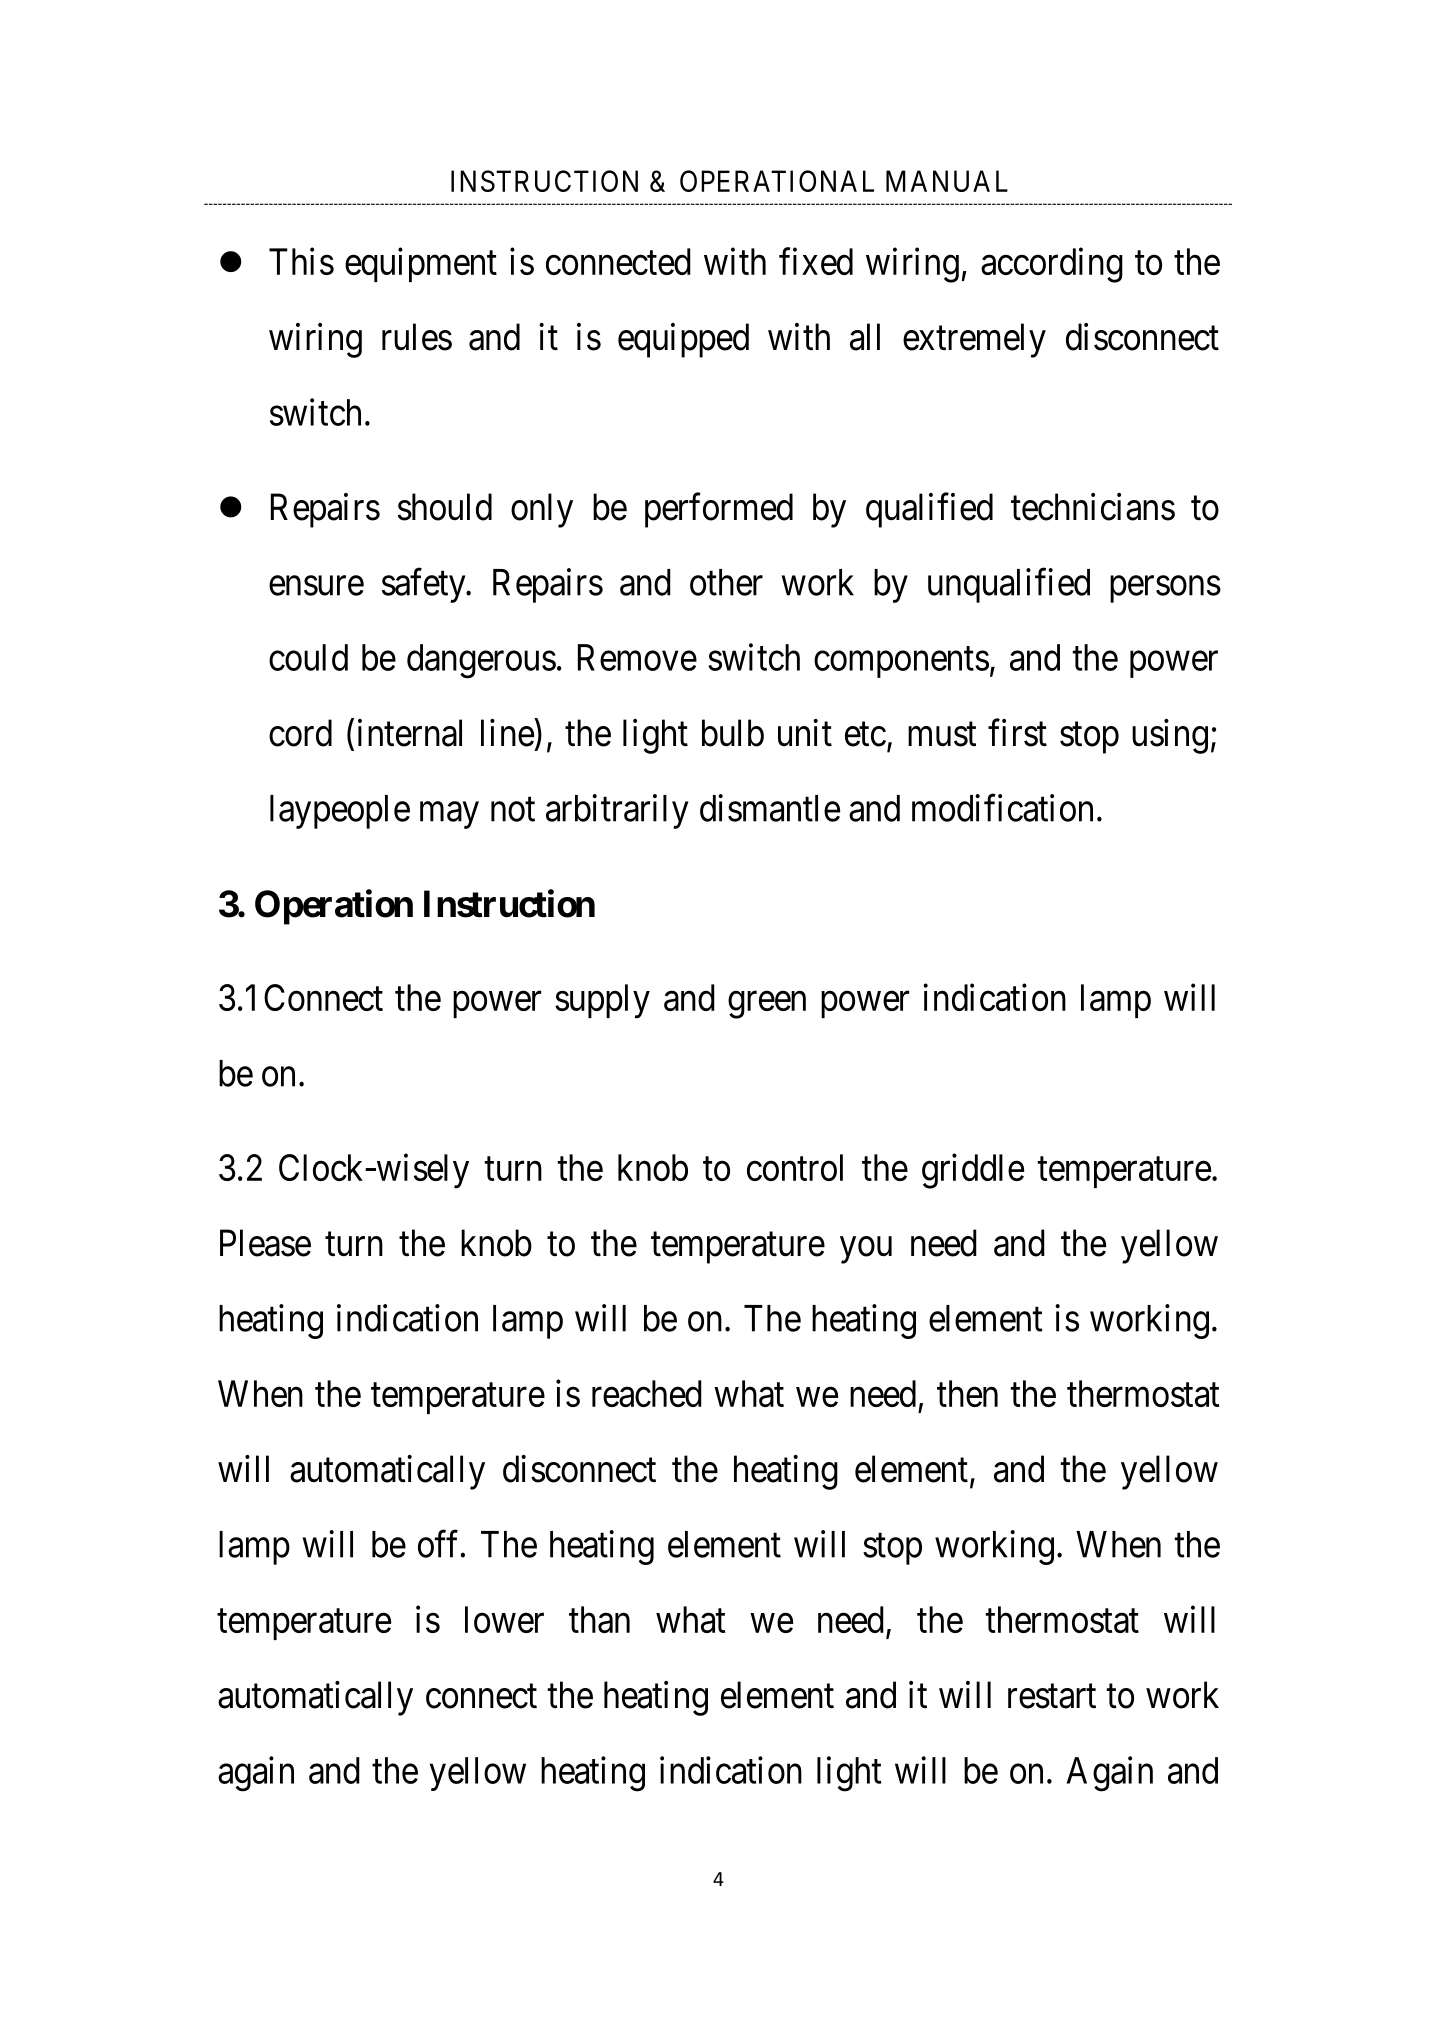 This image has height=2033, width=1437. Describe the element at coordinates (795, 1167) in the image. I see `control` at that location.
